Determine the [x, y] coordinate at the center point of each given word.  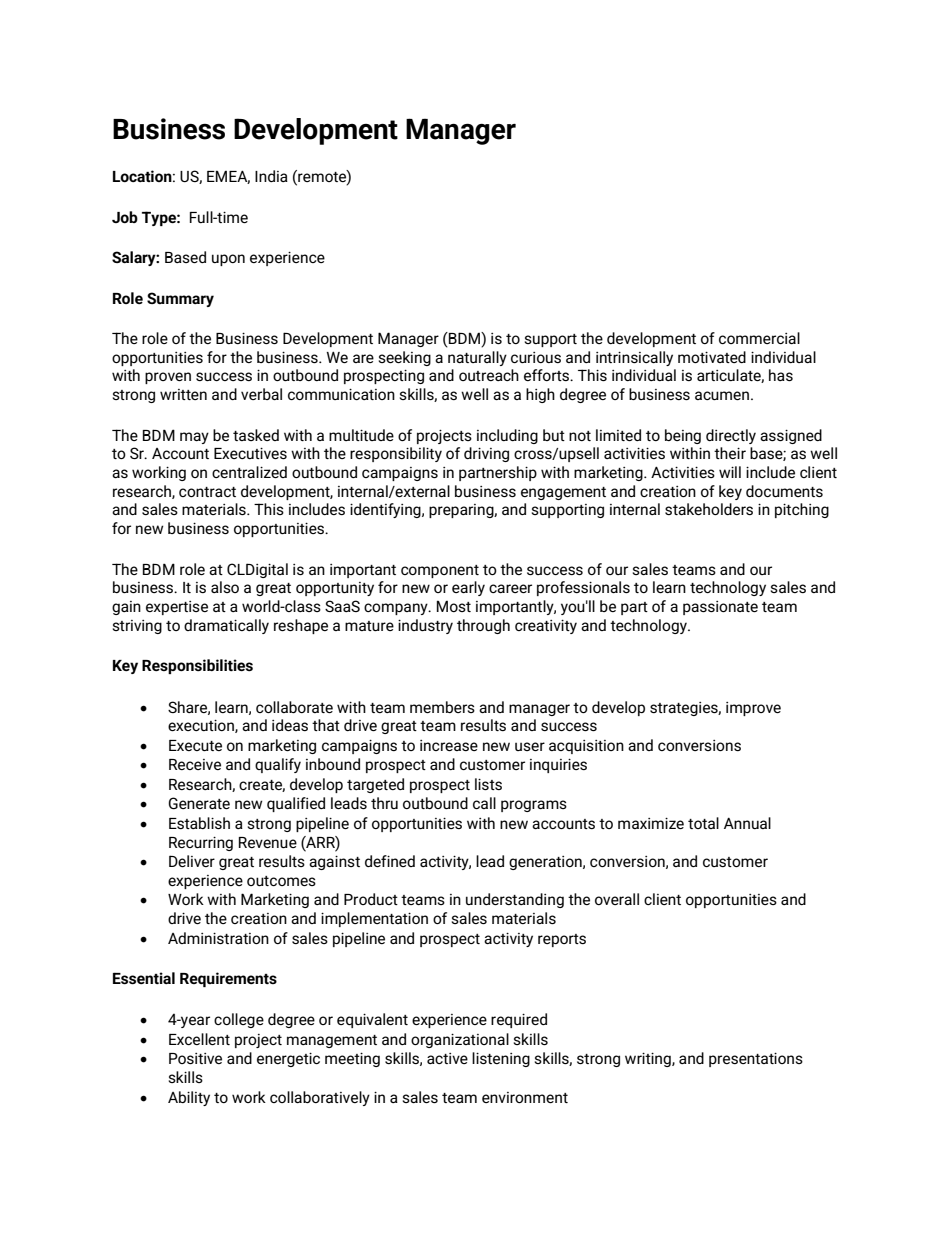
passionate [720, 608]
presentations [756, 1059]
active [447, 1058]
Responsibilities [197, 666]
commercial [759, 338]
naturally [477, 358]
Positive [195, 1058]
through [483, 626]
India [271, 176]
